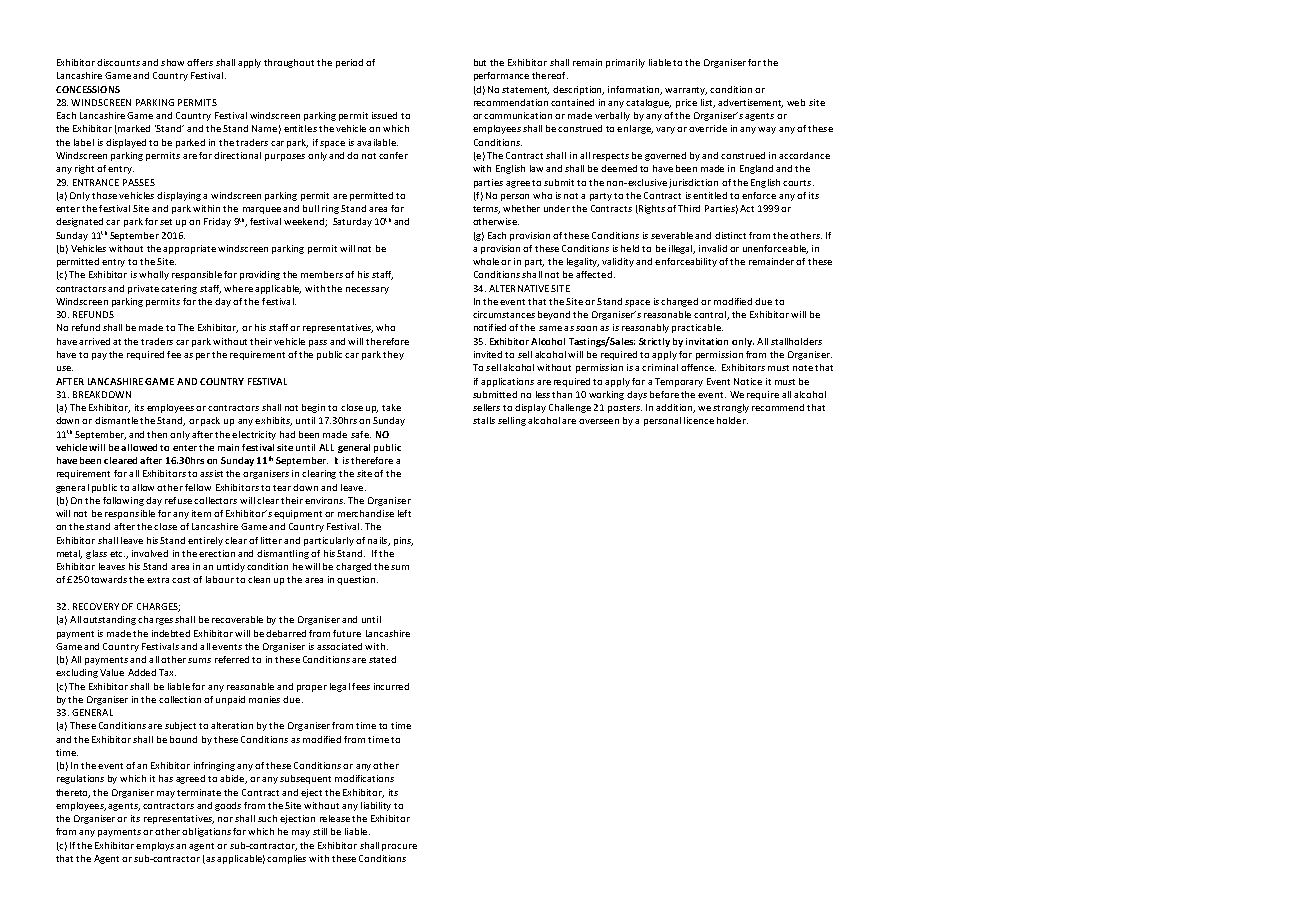 This screenshot has width=1308, height=924. Describe the element at coordinates (357, 580) in the screenshot. I see `question` at that location.
